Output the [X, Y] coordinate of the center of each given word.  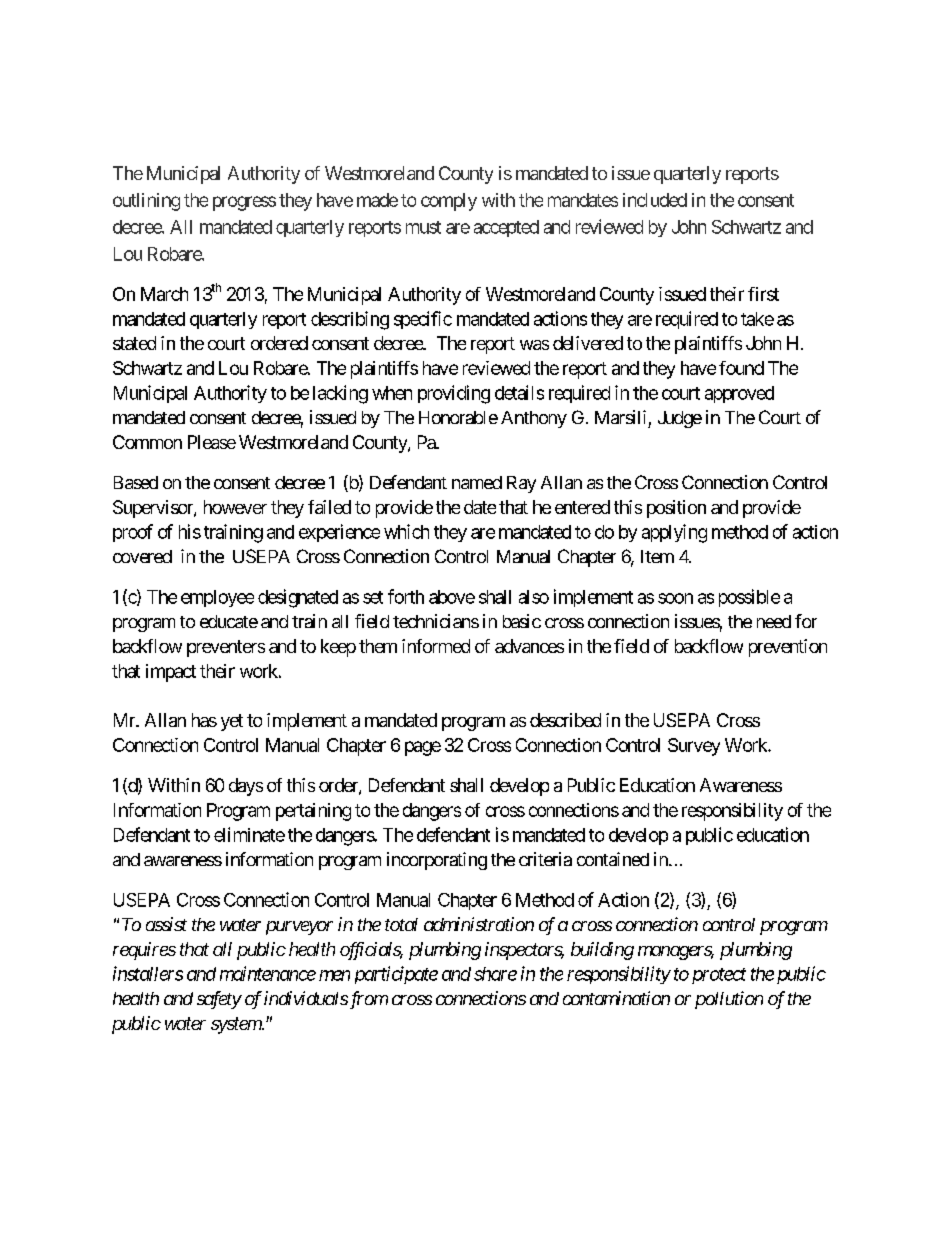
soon [675, 598]
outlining [146, 202]
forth [406, 596]
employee [217, 598]
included [655, 200]
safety [219, 1000]
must [423, 227]
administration [479, 924]
